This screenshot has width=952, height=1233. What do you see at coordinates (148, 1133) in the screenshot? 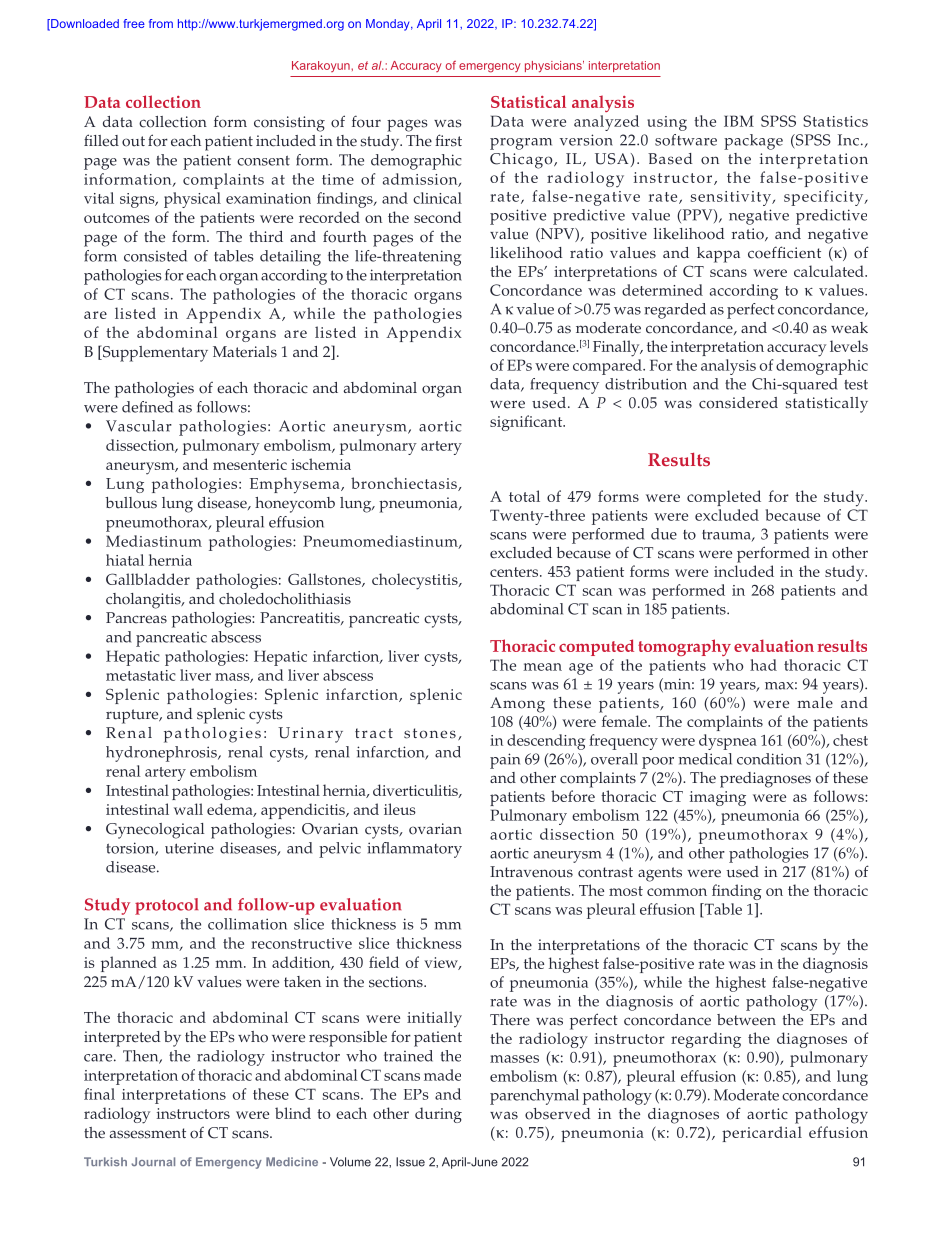
I see `assessment` at bounding box center [148, 1133].
